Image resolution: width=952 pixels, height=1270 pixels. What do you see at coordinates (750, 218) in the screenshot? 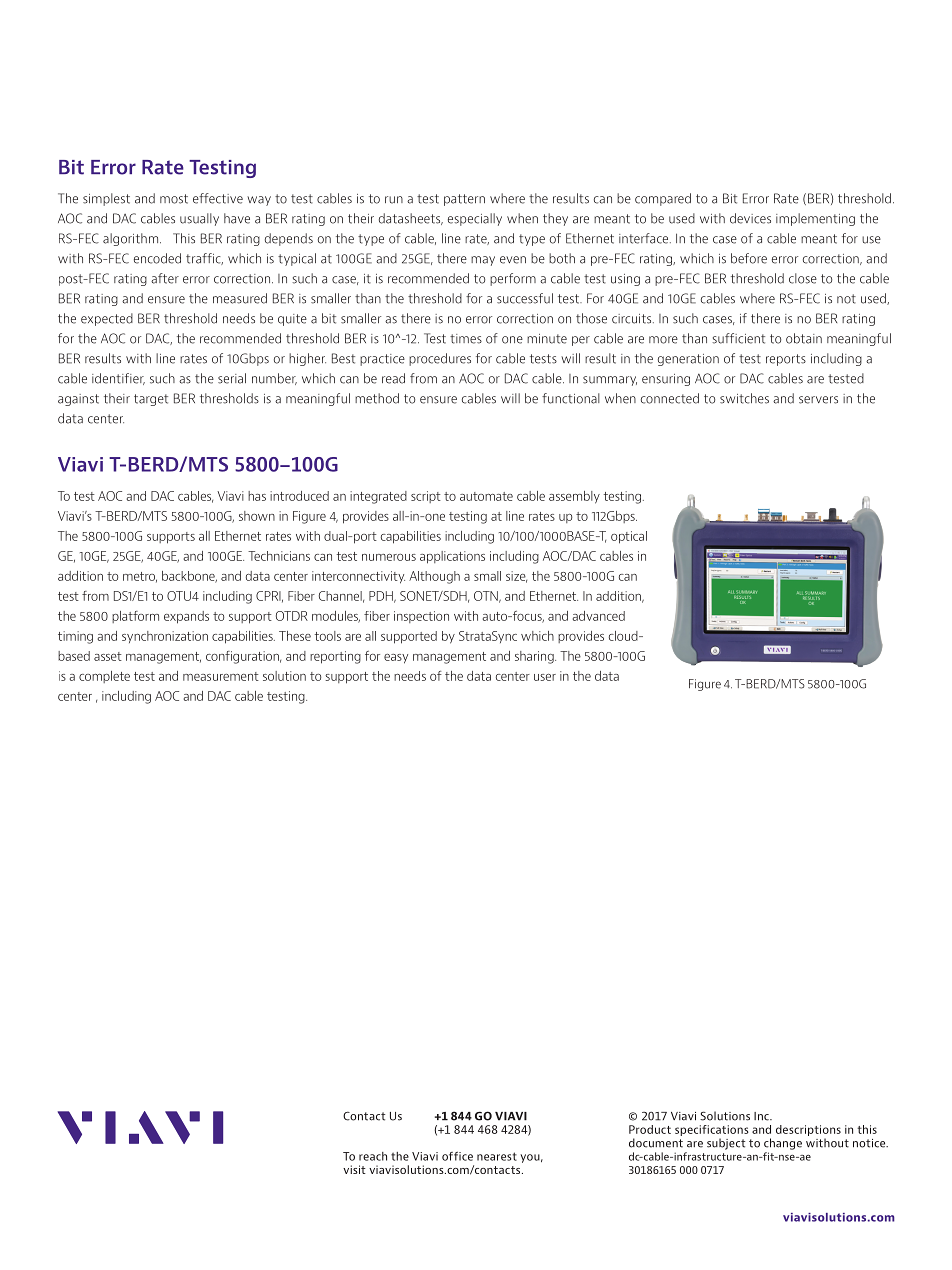
I see `devices` at bounding box center [750, 218].
